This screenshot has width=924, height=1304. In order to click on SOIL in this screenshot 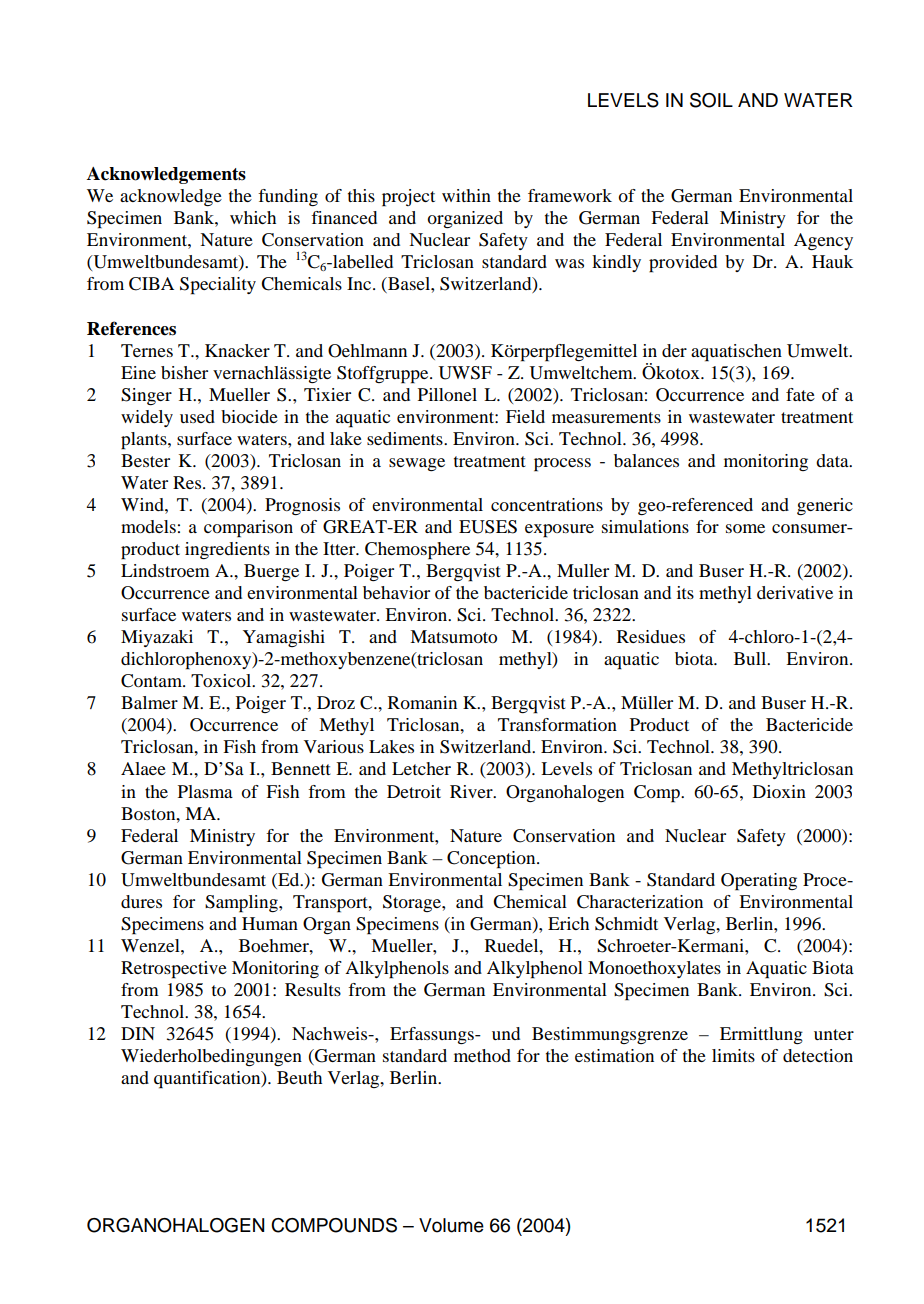, I will do `click(711, 100)`.
